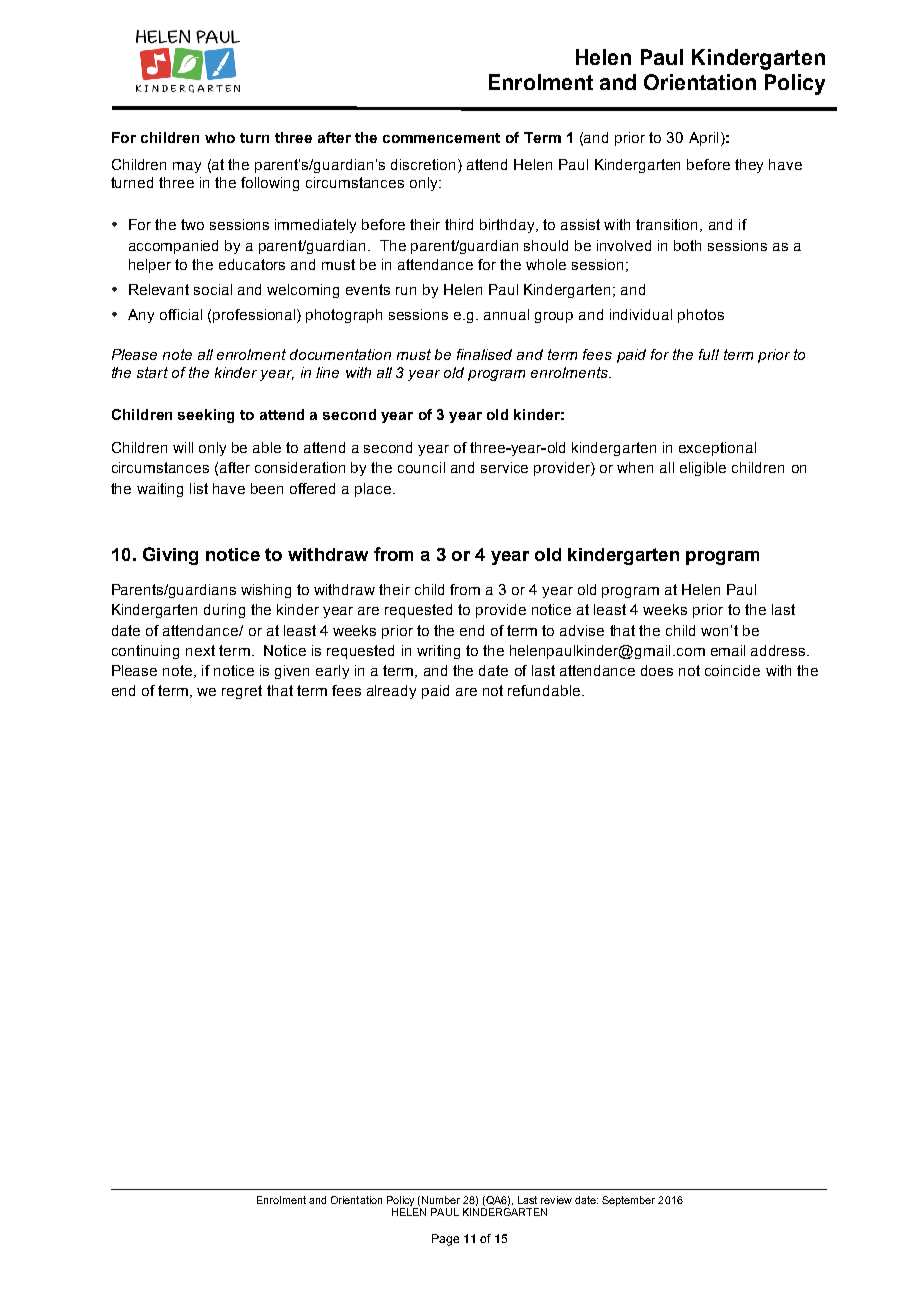 The height and width of the page is (1308, 924). What do you see at coordinates (628, 1201) in the page?
I see `September` at bounding box center [628, 1201].
